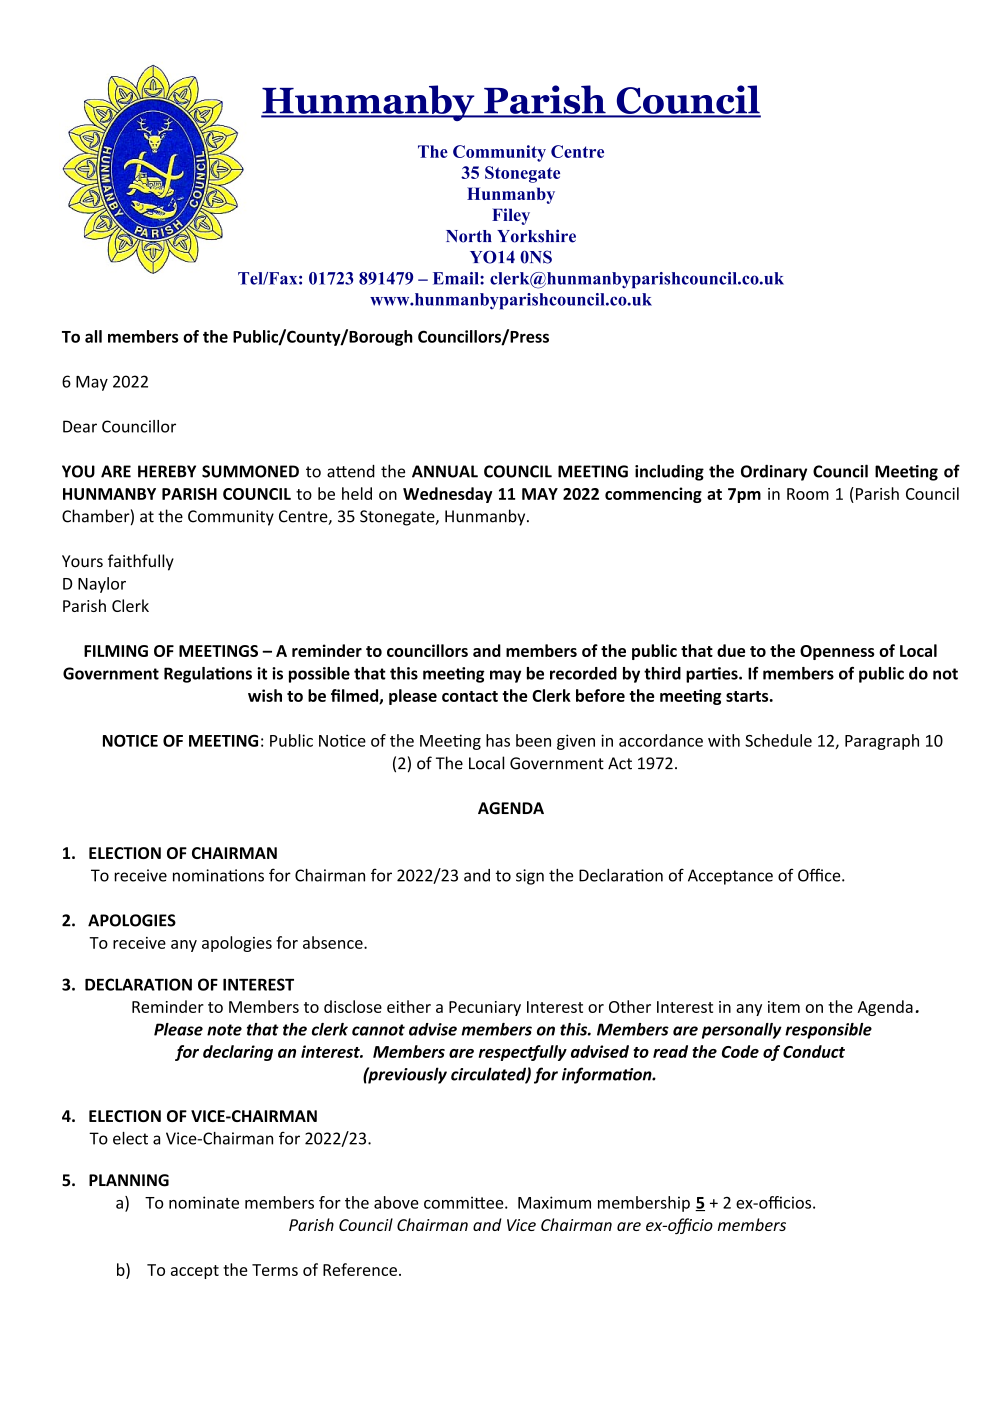 This page has width=998, height=1405. What do you see at coordinates (208, 675) in the page?
I see `Regulations` at bounding box center [208, 675].
